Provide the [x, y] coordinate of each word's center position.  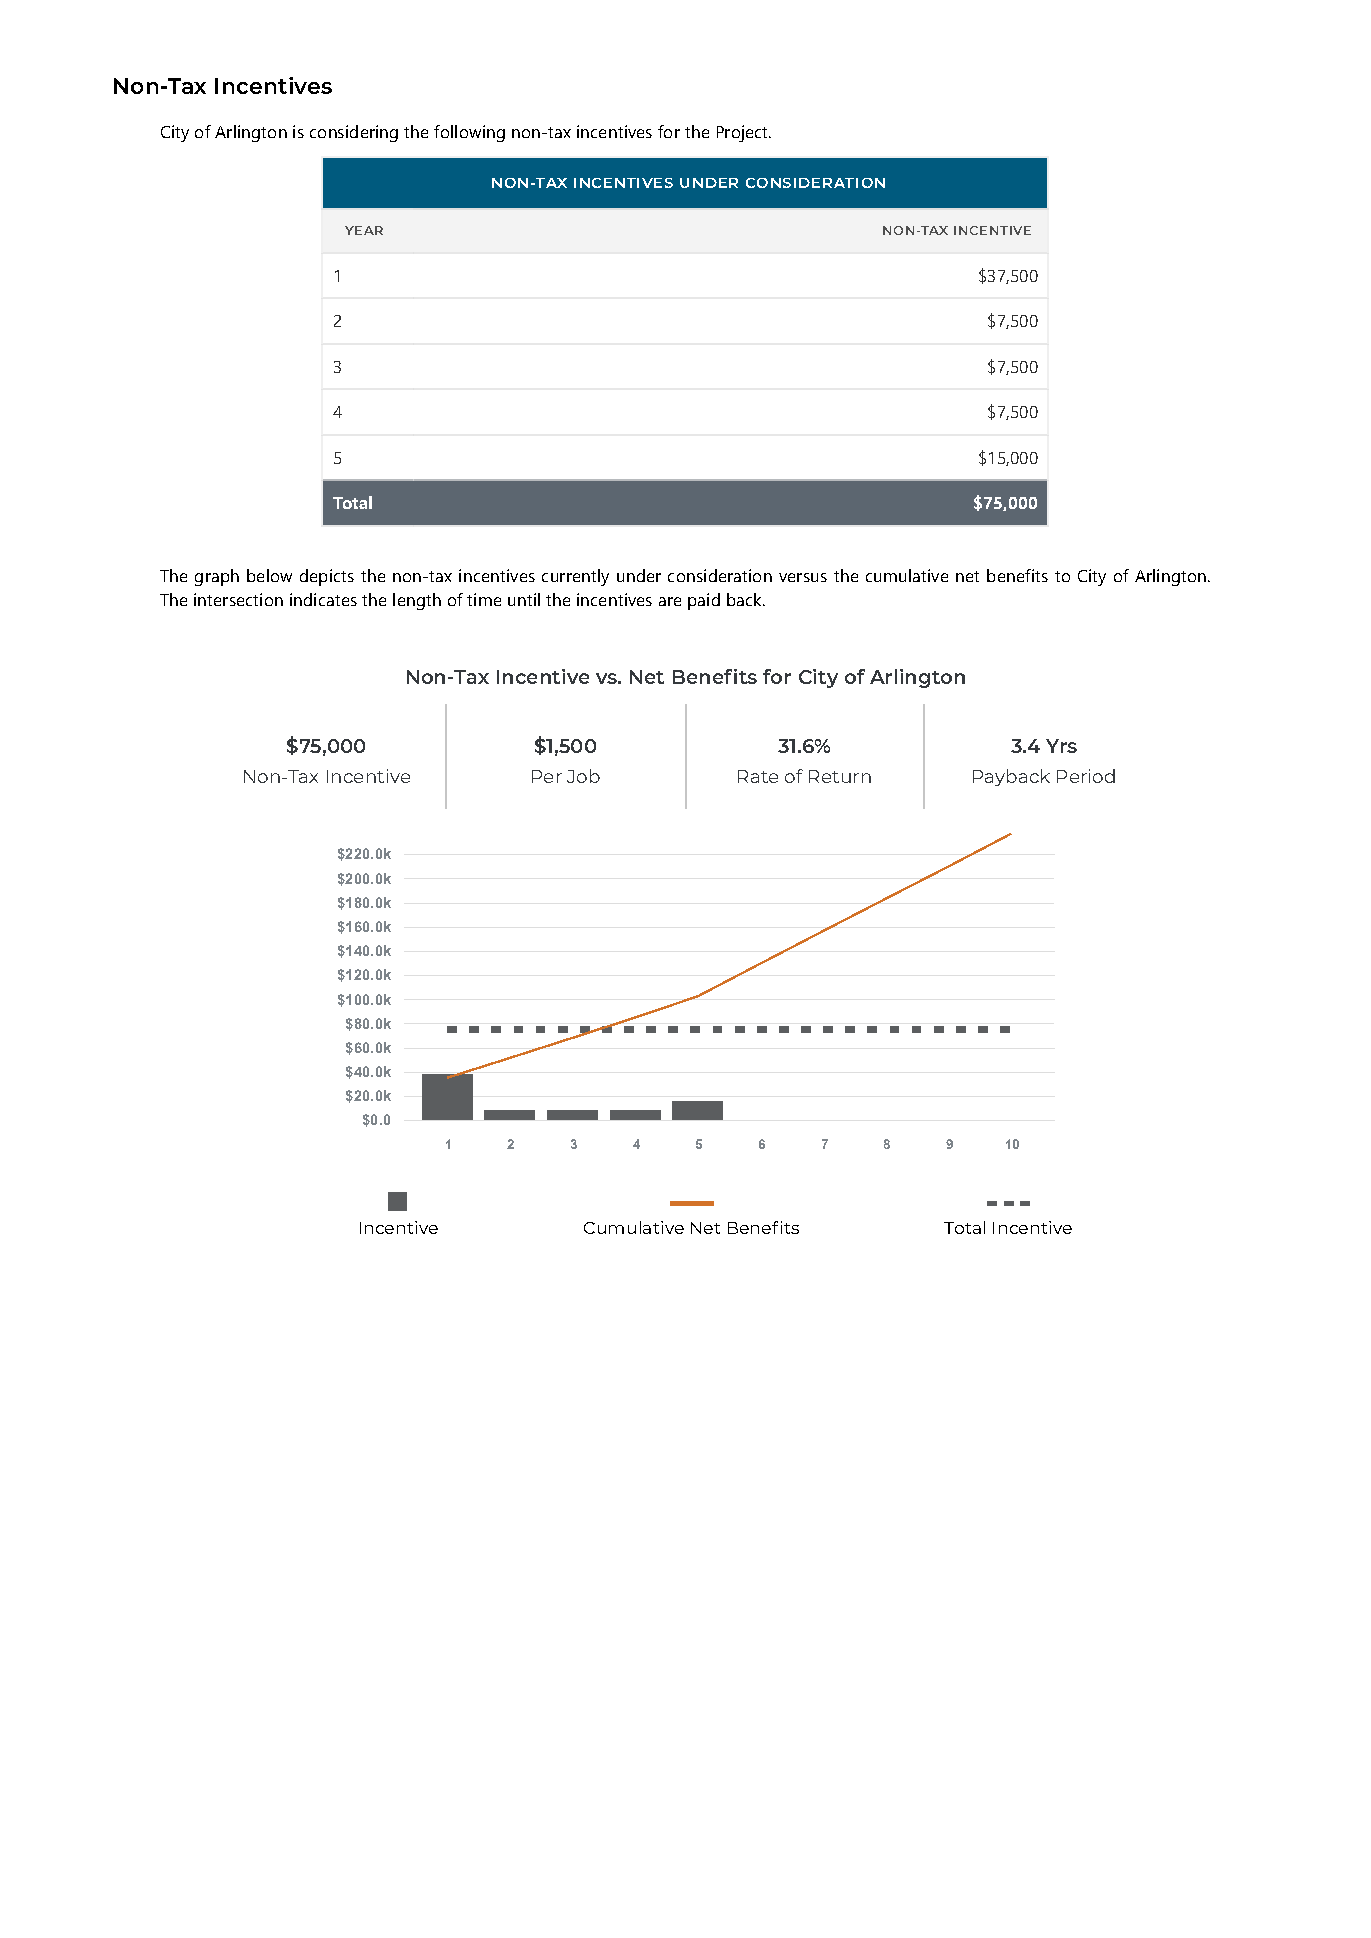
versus [803, 577]
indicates [323, 599]
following [469, 133]
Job [583, 776]
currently [575, 577]
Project [743, 133]
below [269, 575]
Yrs [1061, 746]
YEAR [364, 230]
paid [704, 601]
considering [354, 133]
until [524, 599]
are [670, 601]
